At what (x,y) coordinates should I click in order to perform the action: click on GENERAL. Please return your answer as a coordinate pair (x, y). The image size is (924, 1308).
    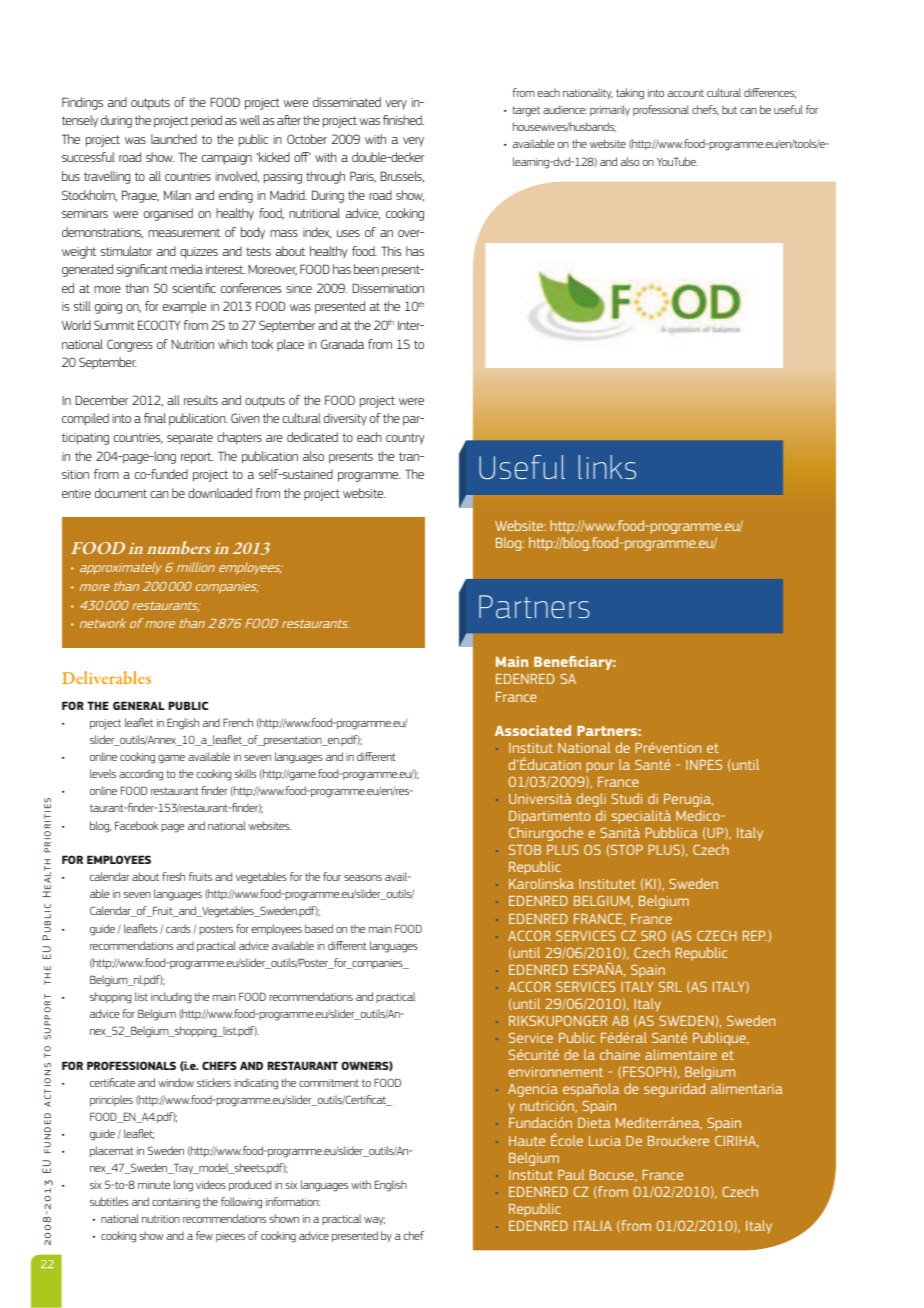
    Looking at the image, I should click on (139, 705).
